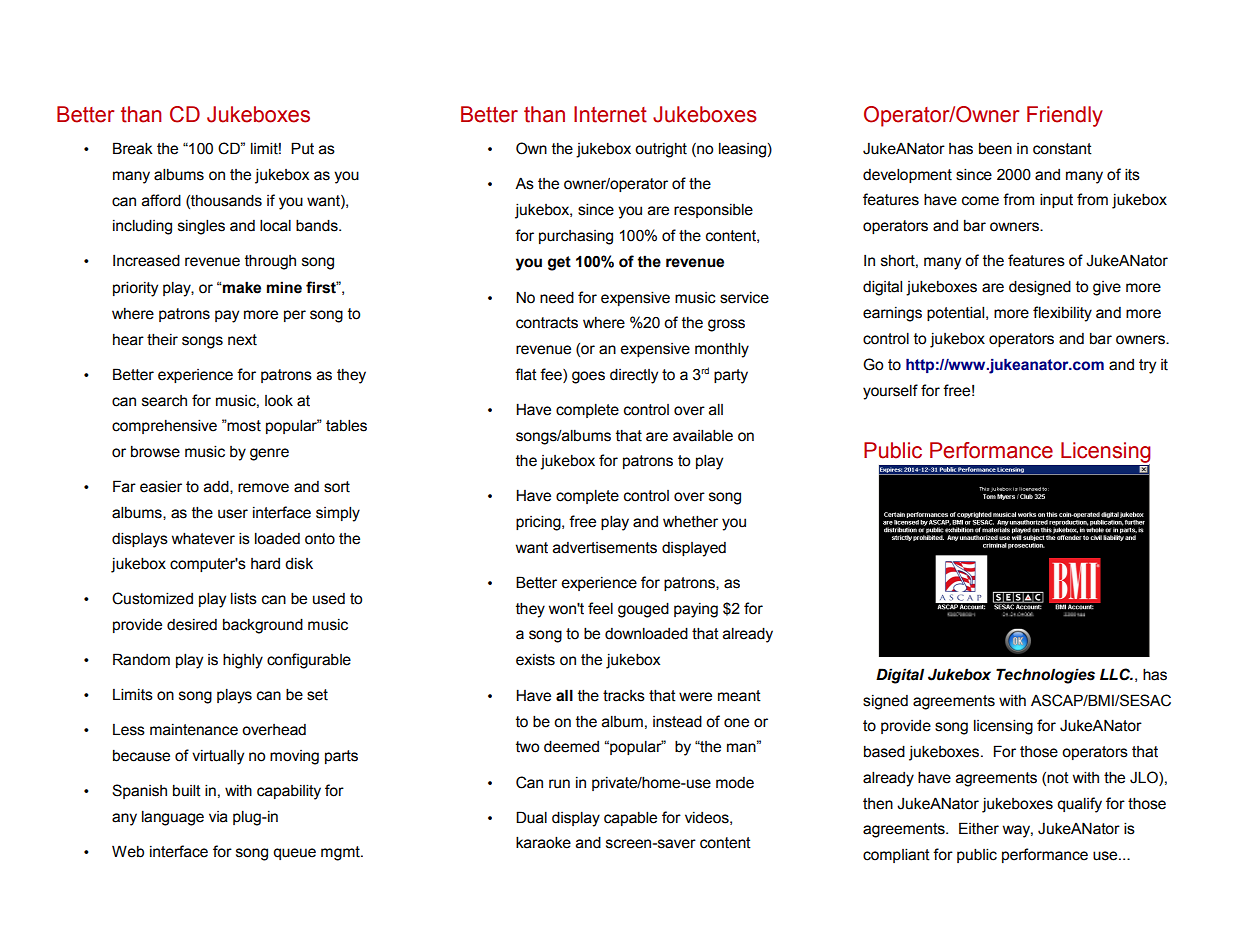  What do you see at coordinates (995, 148) in the image?
I see `been` at bounding box center [995, 148].
